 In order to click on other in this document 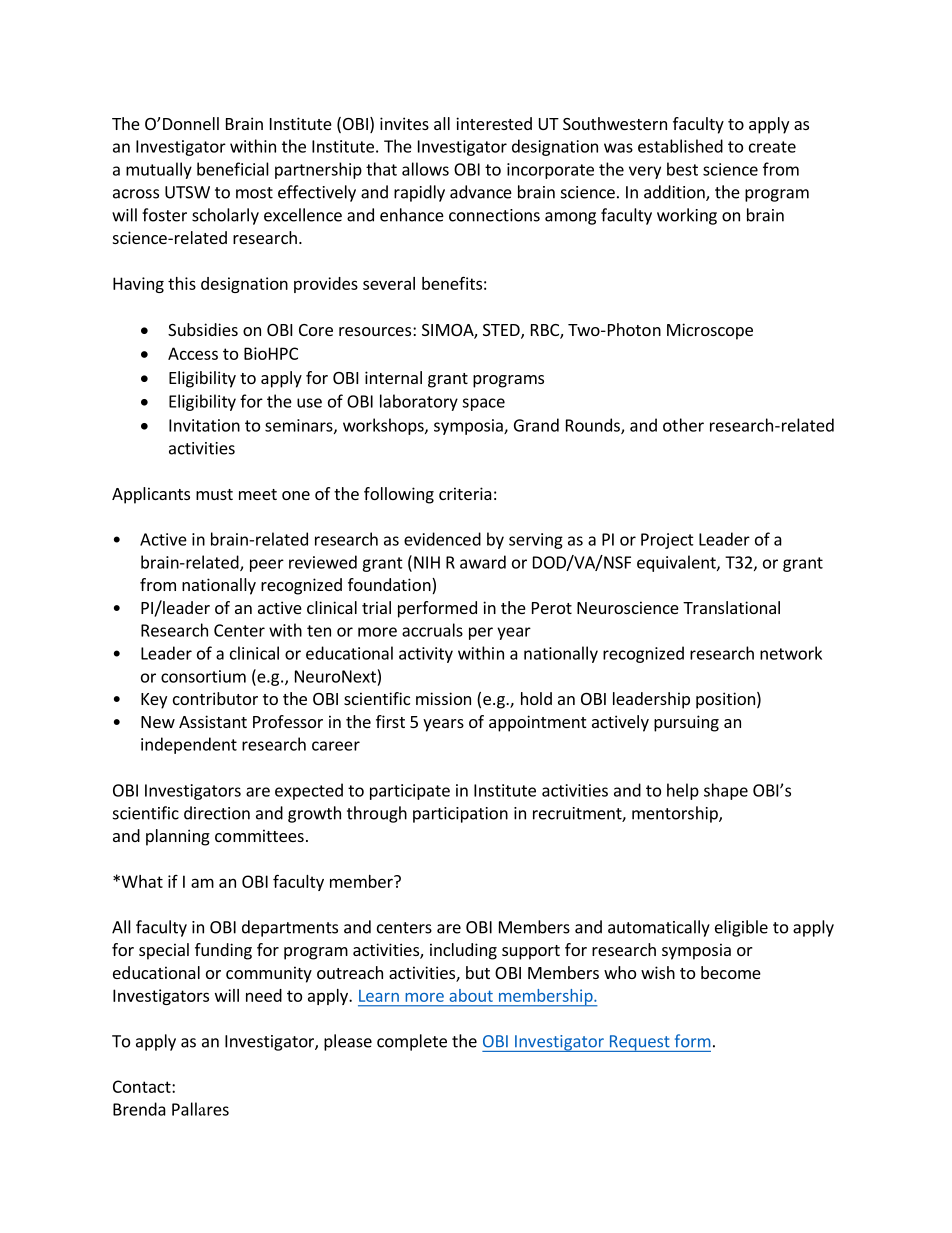, I will do `click(683, 425)`.
